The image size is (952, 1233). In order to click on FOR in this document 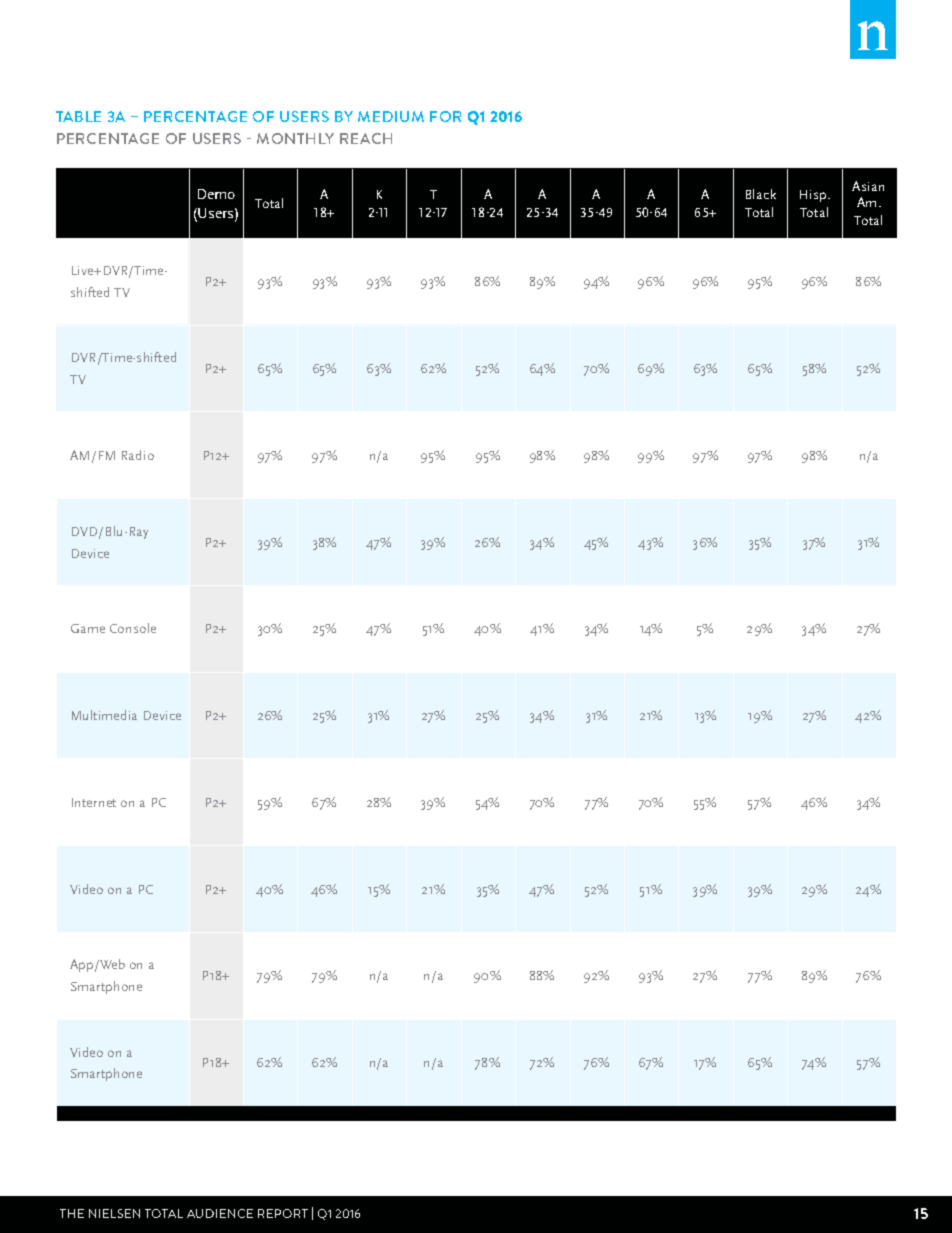, I will do `click(445, 116)`.
